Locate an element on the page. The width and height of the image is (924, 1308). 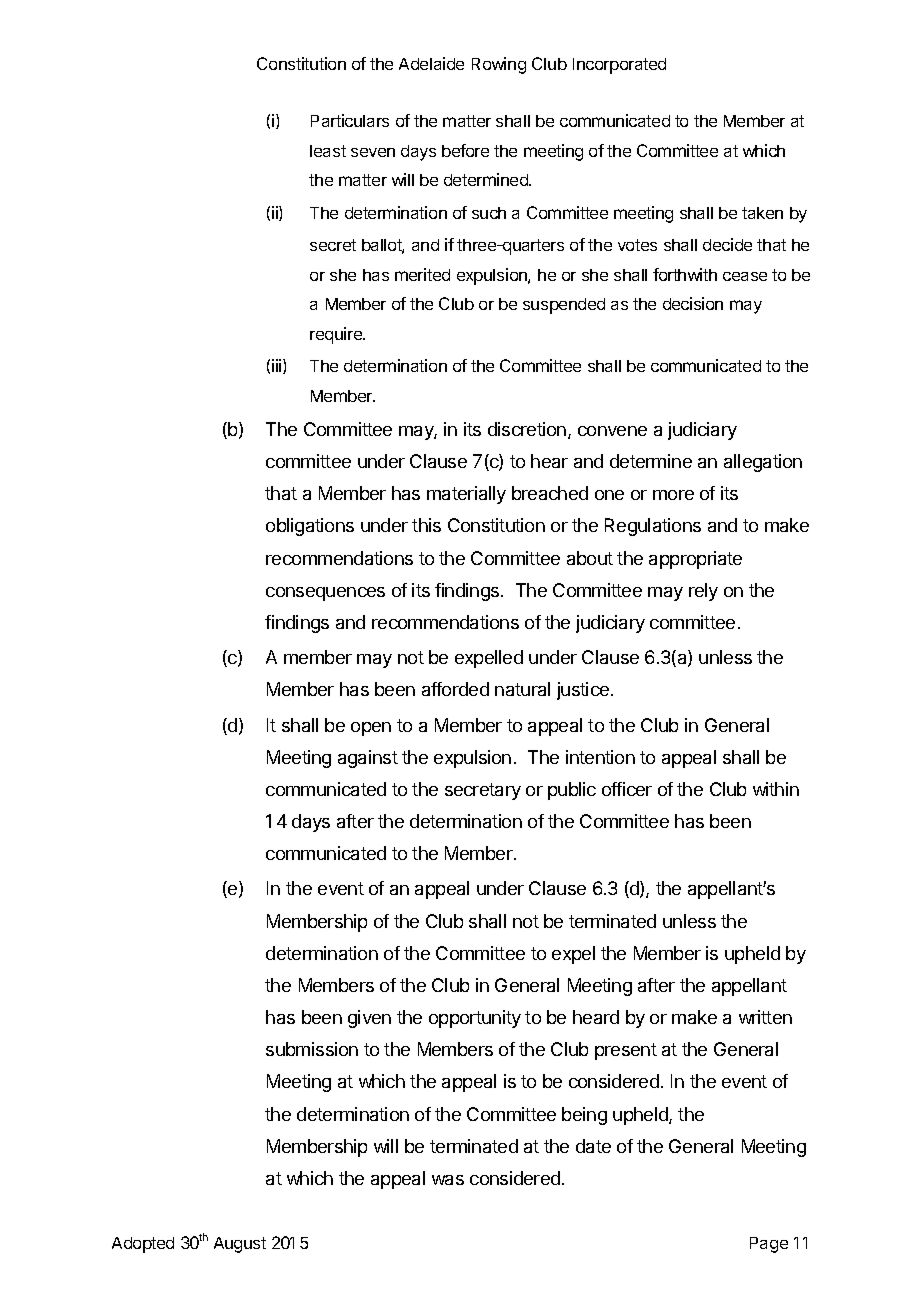
public is located at coordinates (572, 791).
